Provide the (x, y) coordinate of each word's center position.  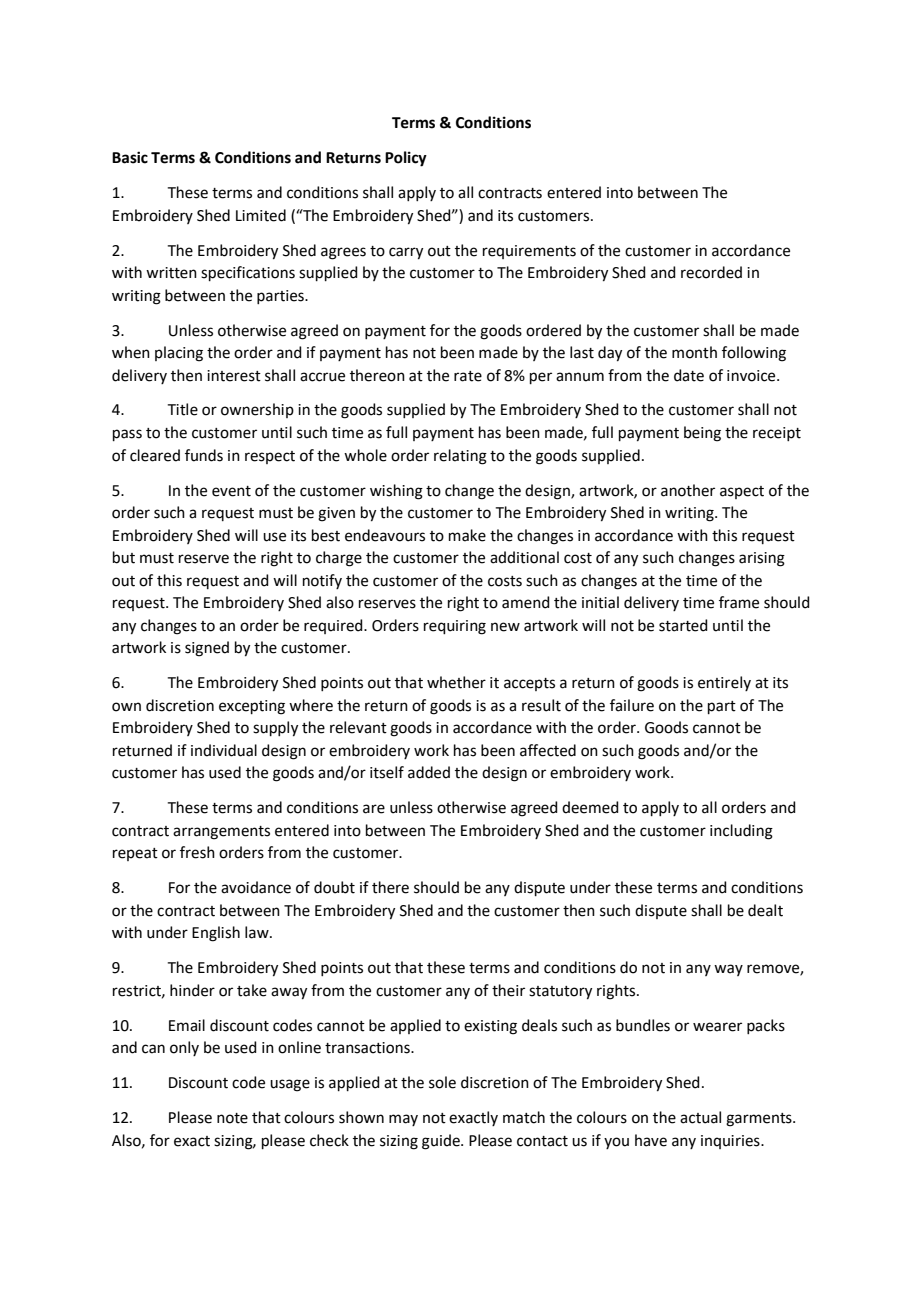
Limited (261, 215)
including (741, 832)
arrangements (221, 833)
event (231, 491)
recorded (711, 272)
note (232, 1118)
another (688, 490)
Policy (406, 159)
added (429, 772)
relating (460, 457)
